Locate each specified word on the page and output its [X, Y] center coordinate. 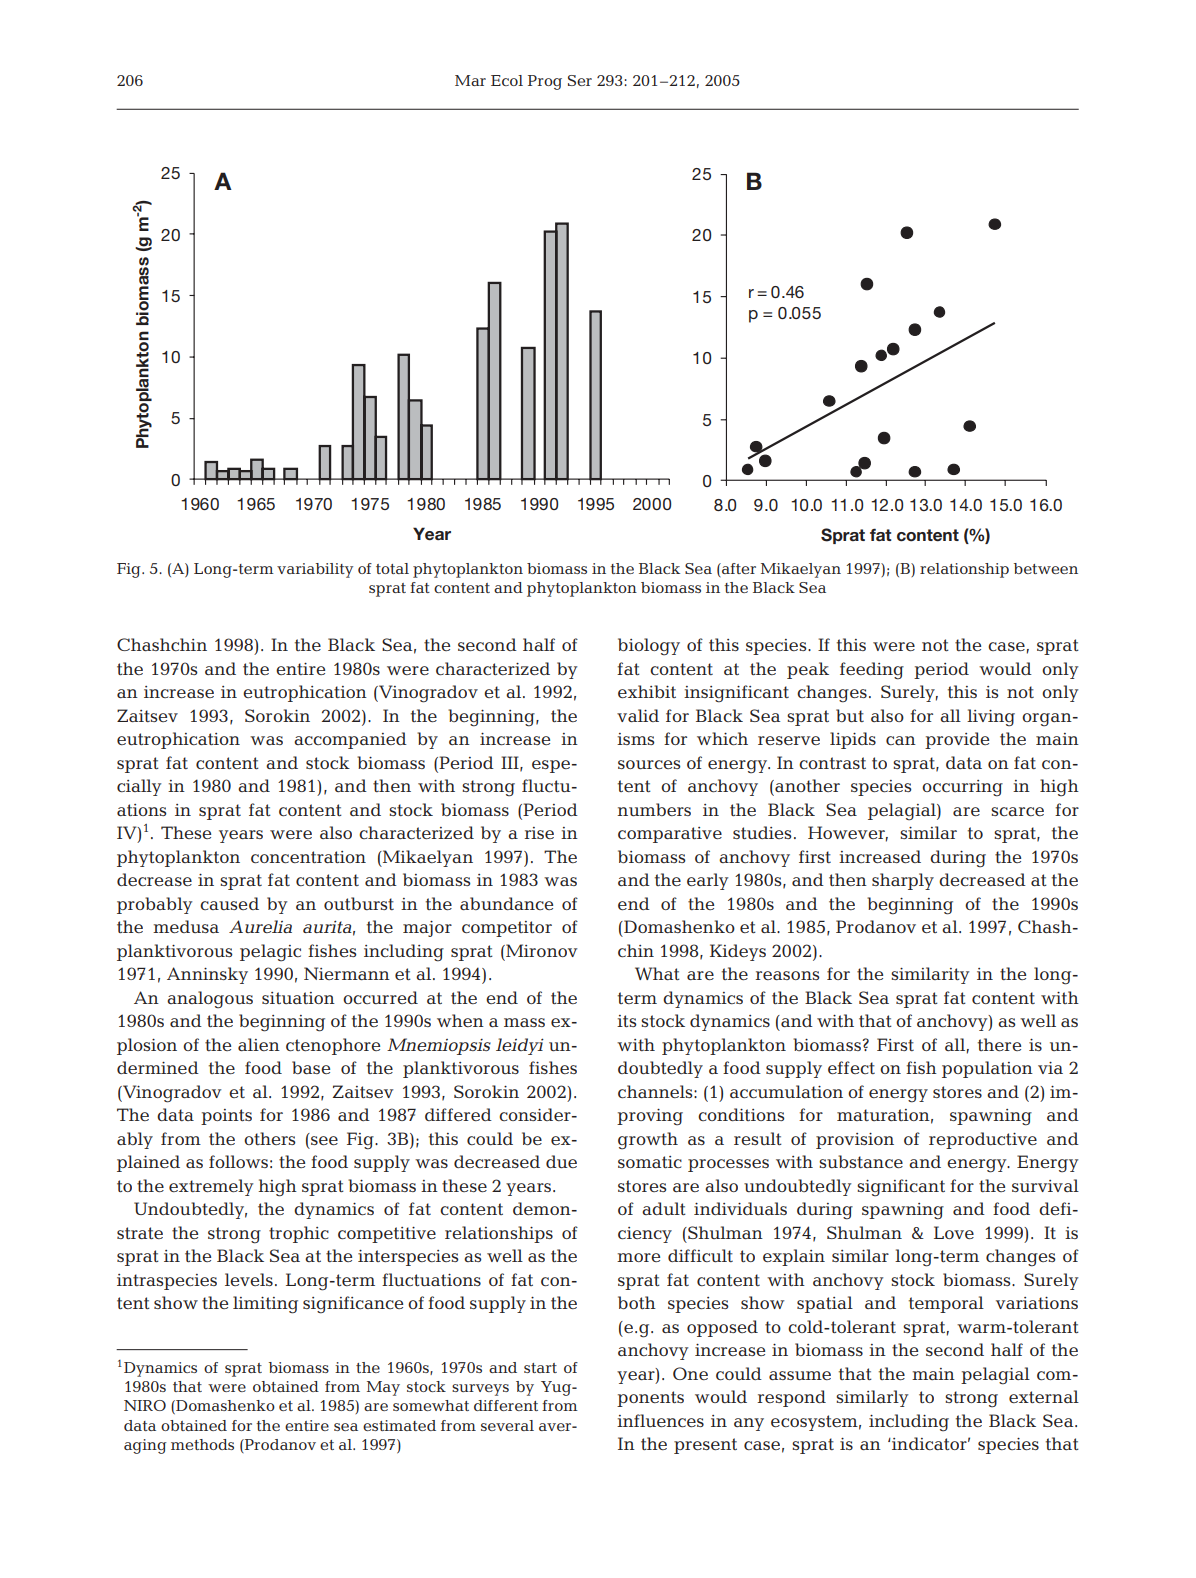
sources [649, 764]
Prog [545, 82]
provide [957, 740]
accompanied [350, 740]
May [383, 1388]
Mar [470, 80]
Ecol [507, 80]
